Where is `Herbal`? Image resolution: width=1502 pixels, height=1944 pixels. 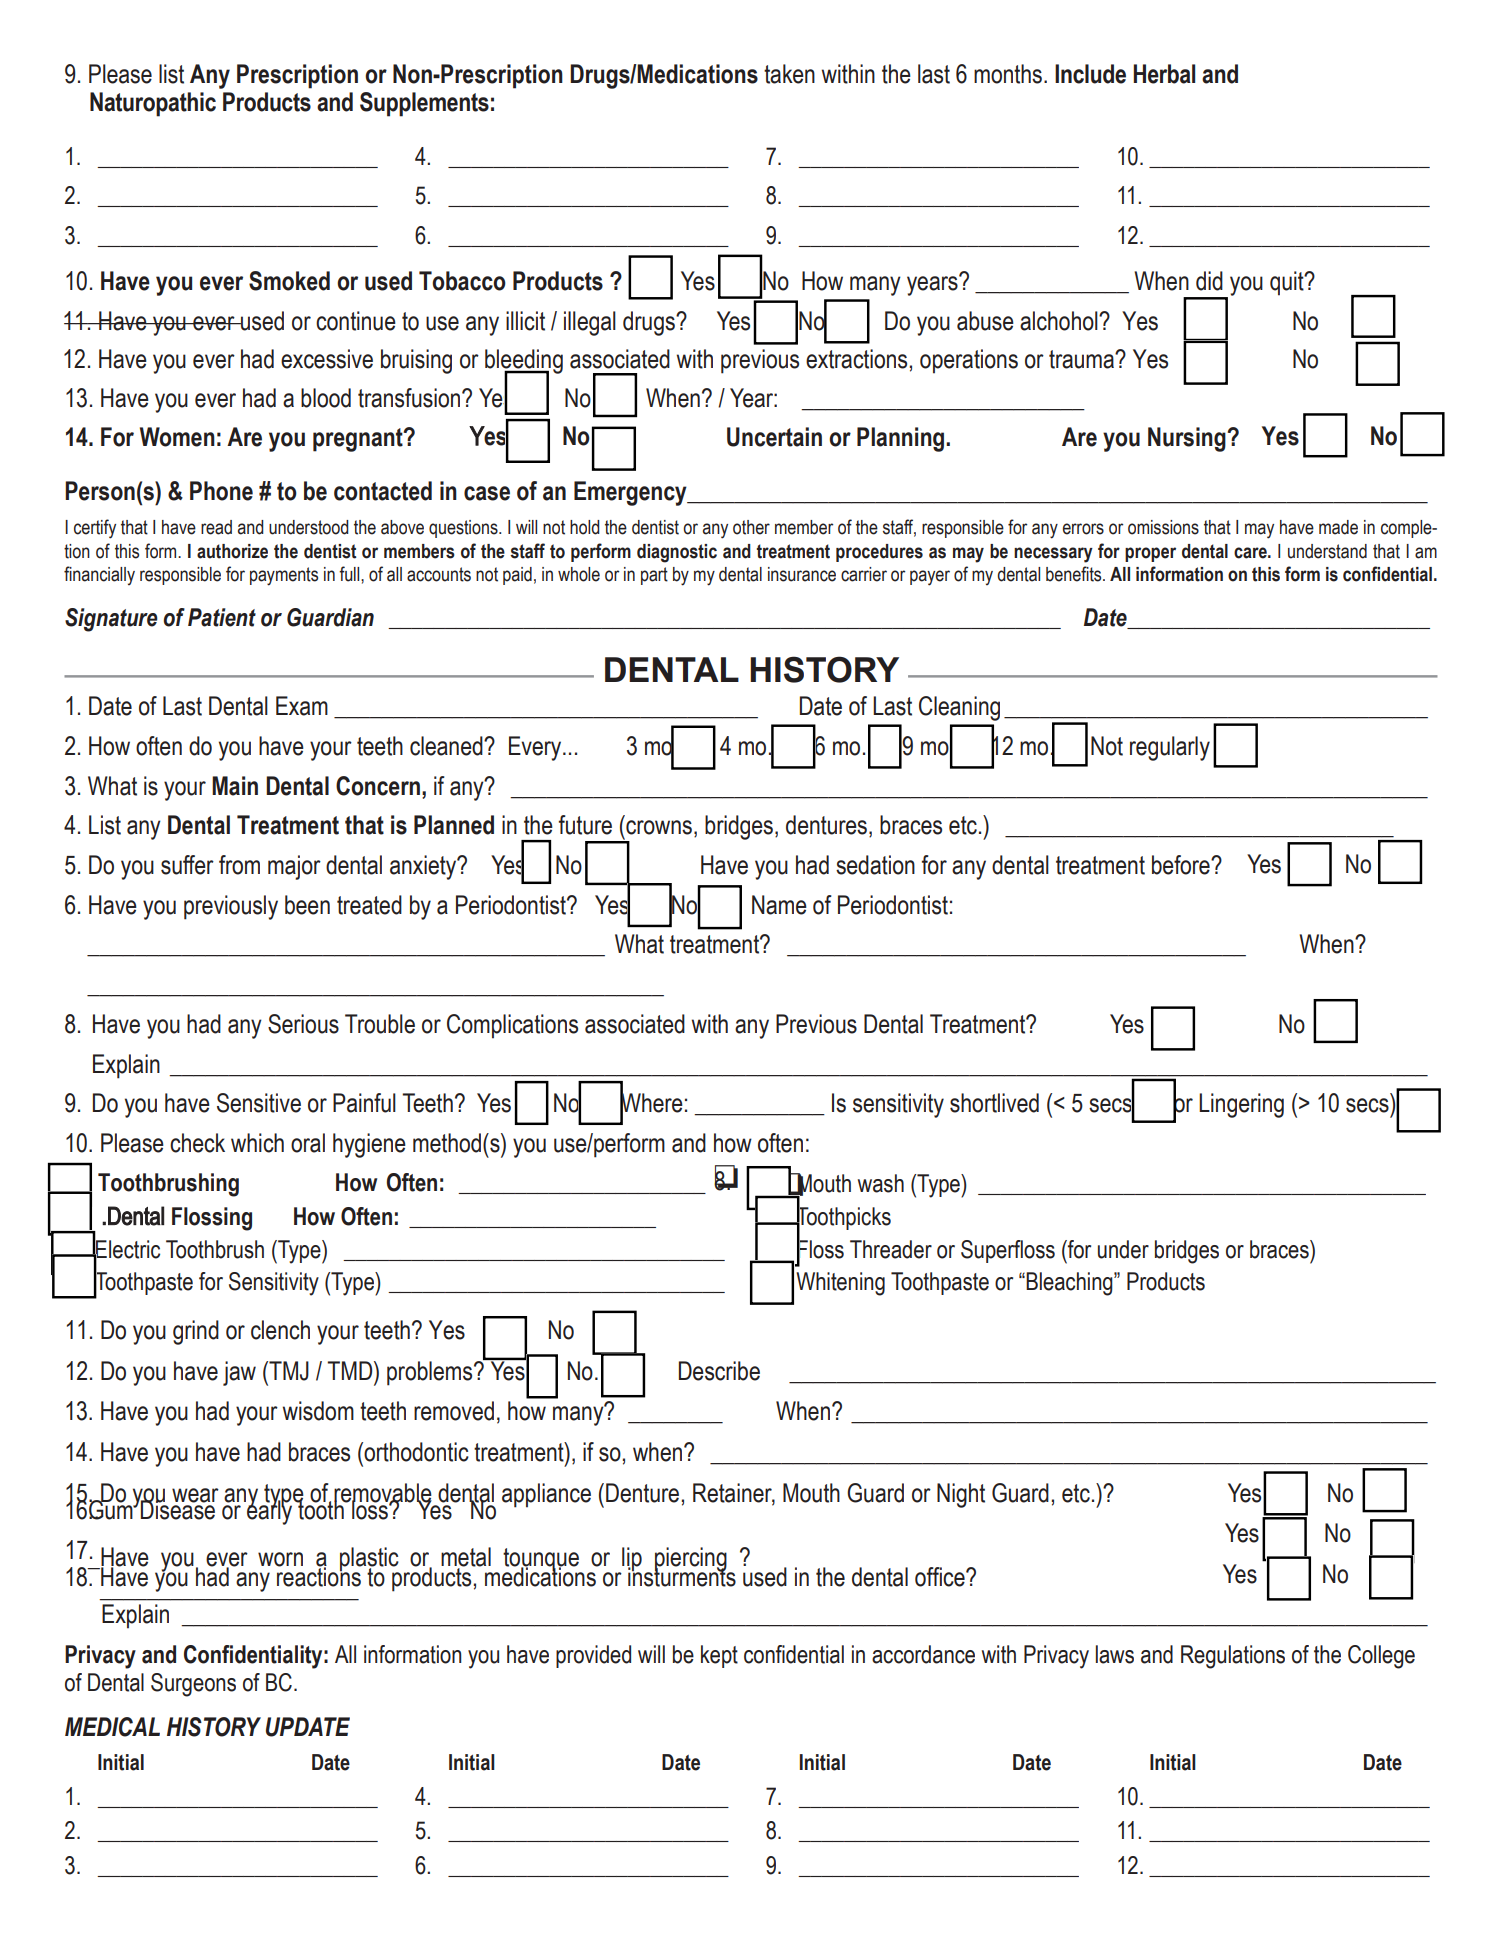 Herbal is located at coordinates (1164, 74).
